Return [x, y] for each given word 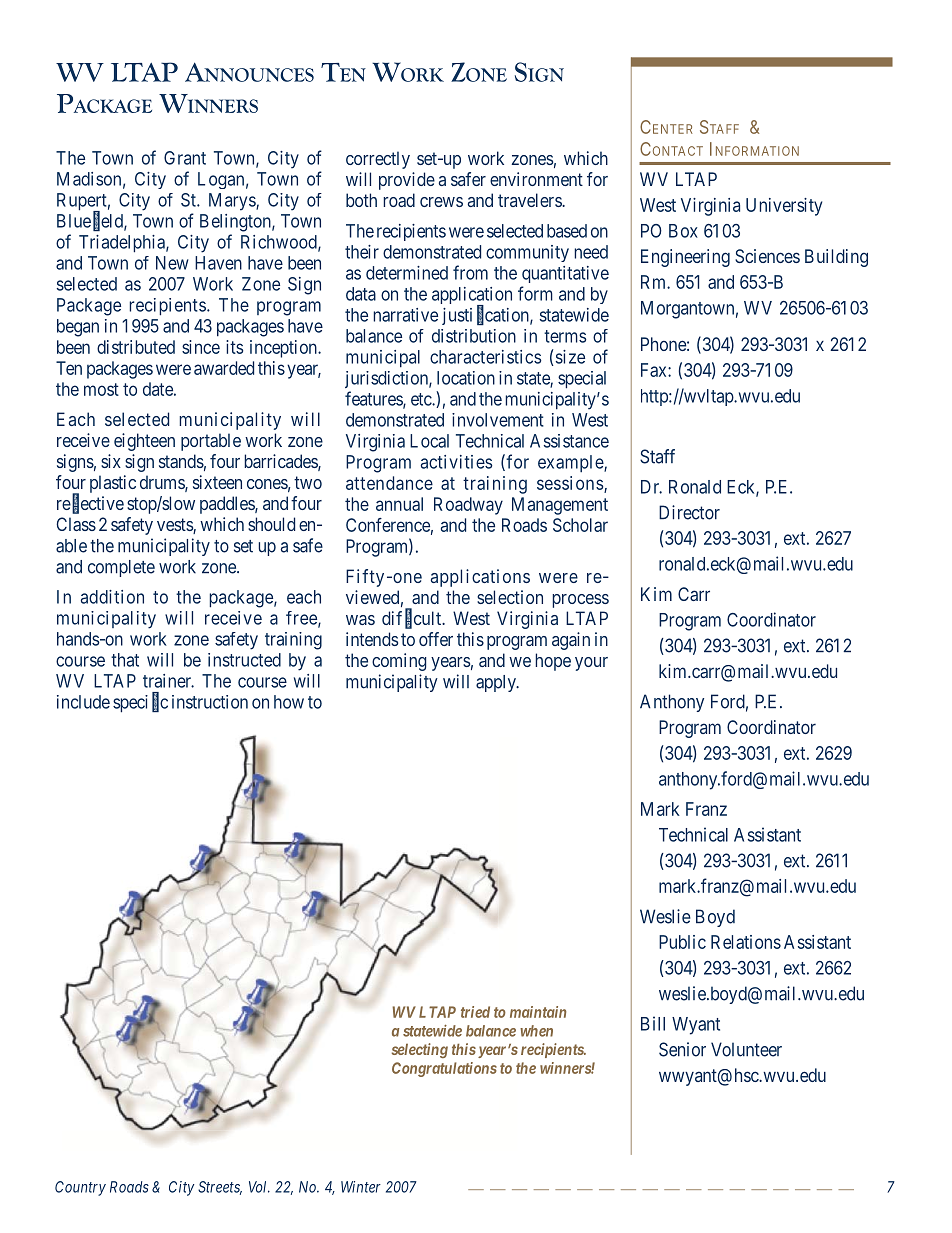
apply [497, 683]
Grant [185, 158]
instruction [210, 702]
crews [441, 202]
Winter [361, 1187]
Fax [655, 370]
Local [429, 441]
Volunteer [746, 1049]
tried [475, 1012]
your [591, 664]
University [784, 207]
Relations [746, 942]
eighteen [144, 442]
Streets [220, 1188]
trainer [168, 681]
